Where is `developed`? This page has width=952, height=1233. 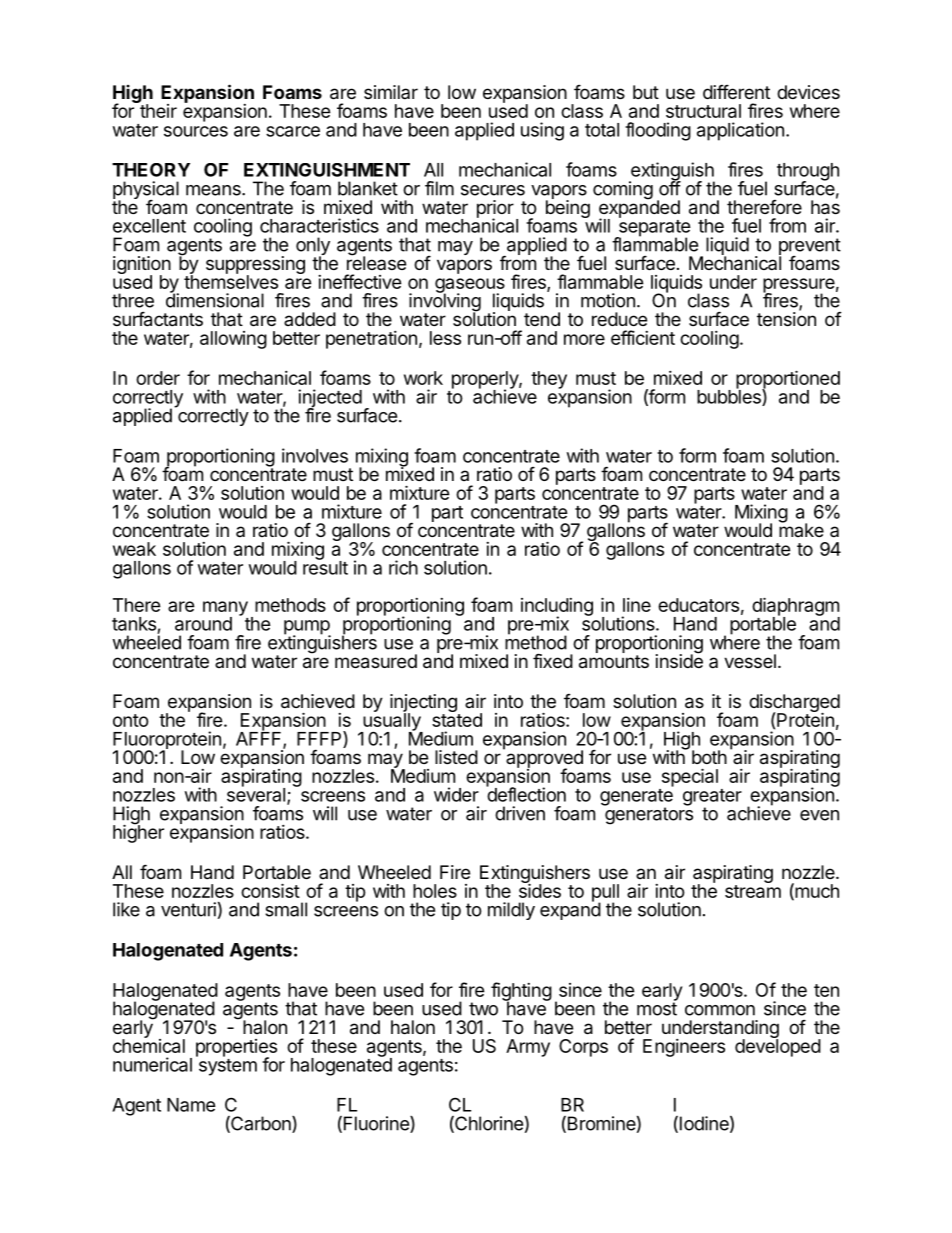
developed is located at coordinates (778, 1047).
